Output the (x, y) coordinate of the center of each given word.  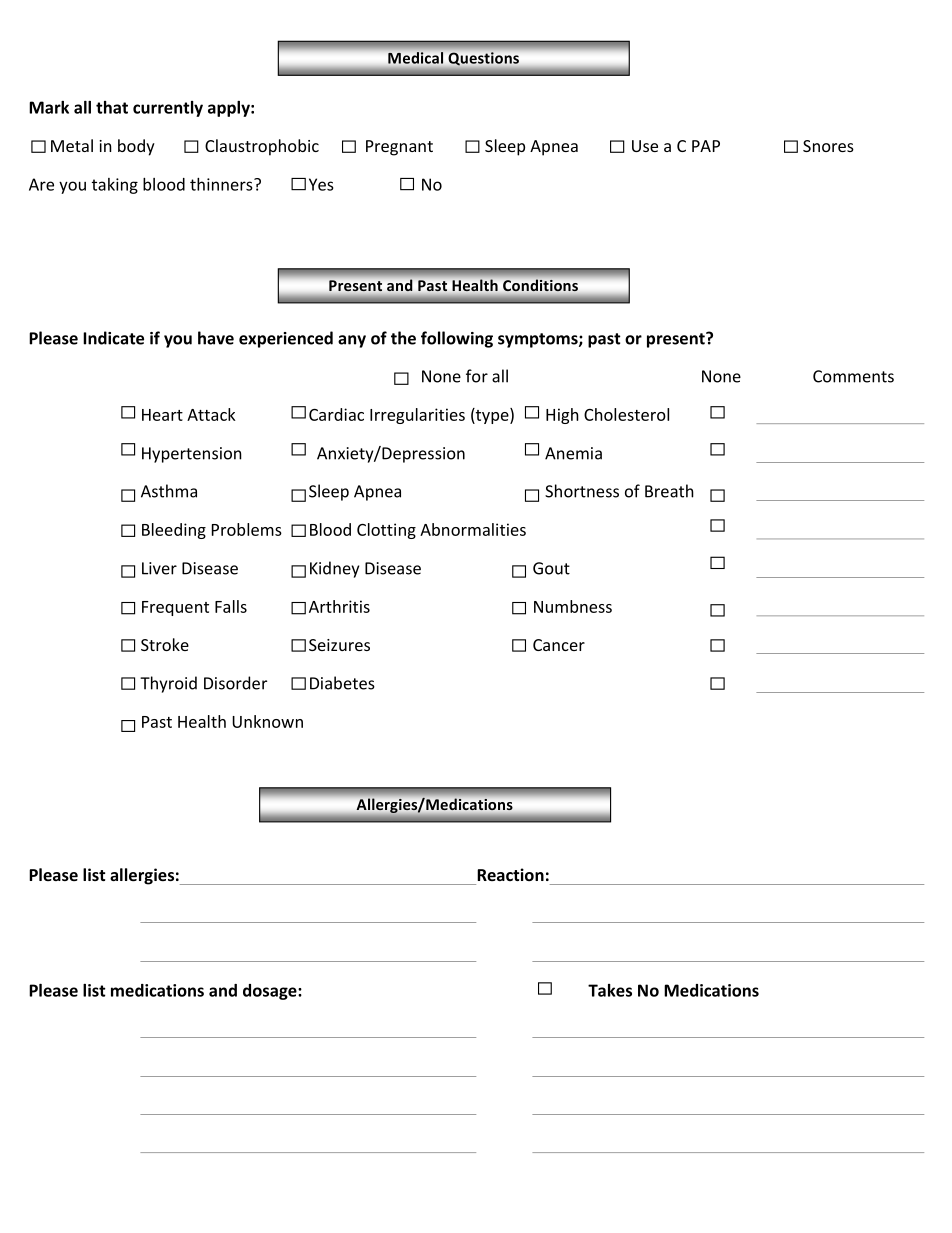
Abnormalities (473, 529)
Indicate (113, 338)
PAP (706, 146)
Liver (159, 568)
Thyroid (168, 684)
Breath (669, 491)
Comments (853, 376)
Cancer (559, 645)
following (457, 339)
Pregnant (399, 148)
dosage (271, 992)
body (136, 147)
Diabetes (342, 683)
